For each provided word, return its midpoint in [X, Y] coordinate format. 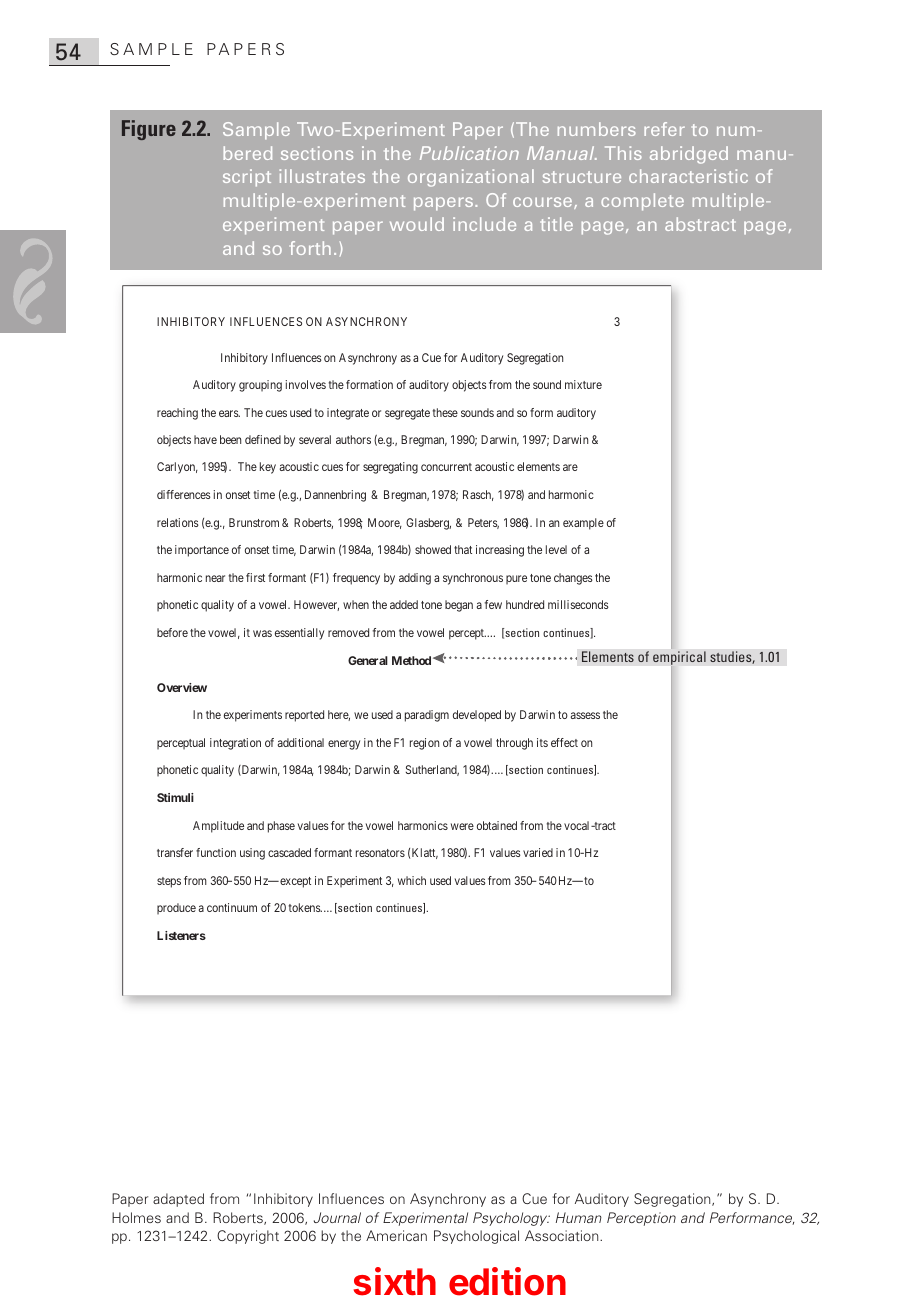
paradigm [427, 716]
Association [563, 1235]
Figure [149, 130]
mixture [583, 384]
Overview [182, 687]
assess [585, 715]
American [396, 1235]
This [623, 153]
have [205, 439]
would [417, 224]
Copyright [248, 1237]
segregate [407, 414]
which [412, 880]
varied [538, 852]
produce [176, 909]
